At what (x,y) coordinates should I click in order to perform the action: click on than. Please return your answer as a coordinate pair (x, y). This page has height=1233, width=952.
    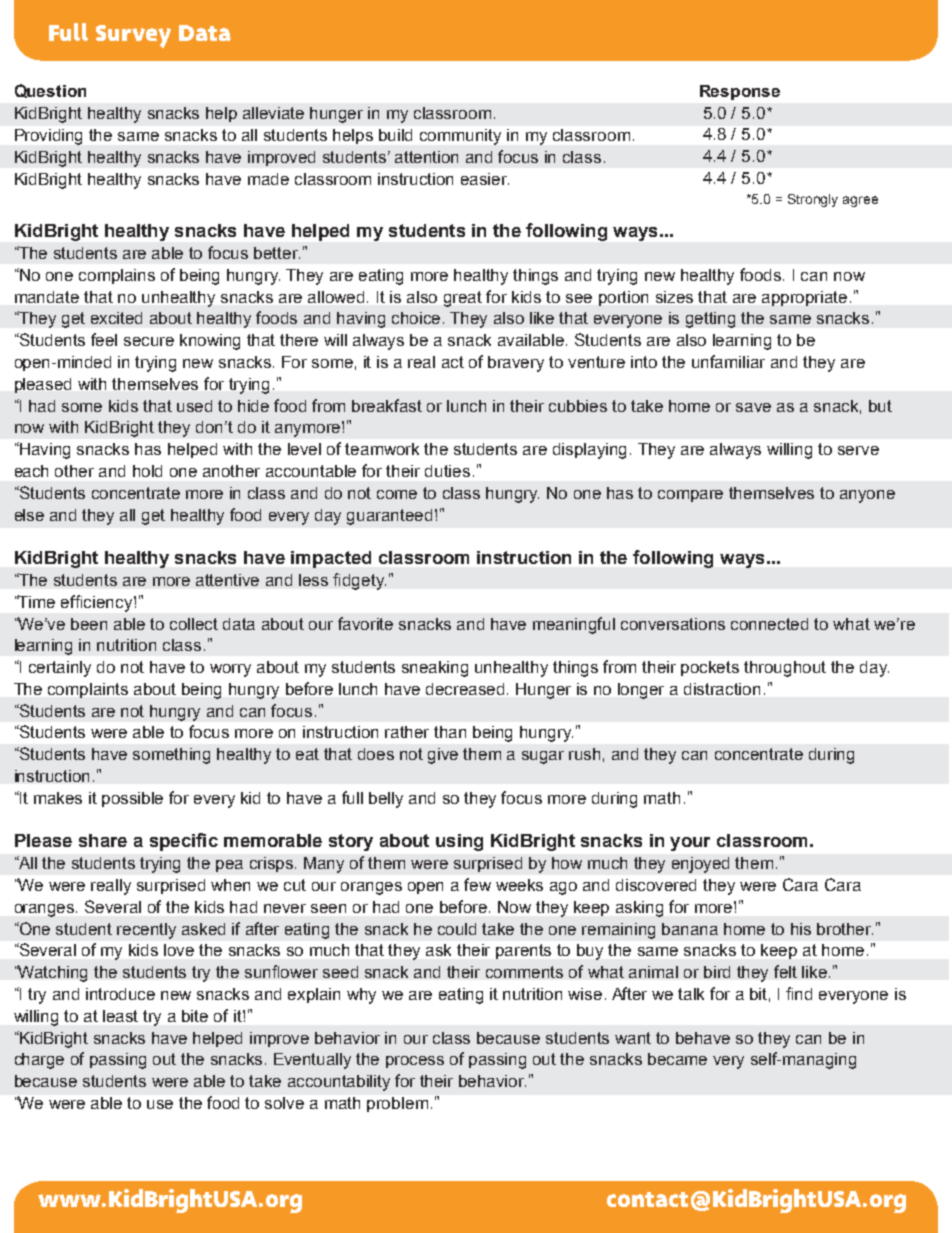
    Looking at the image, I should click on (450, 732).
